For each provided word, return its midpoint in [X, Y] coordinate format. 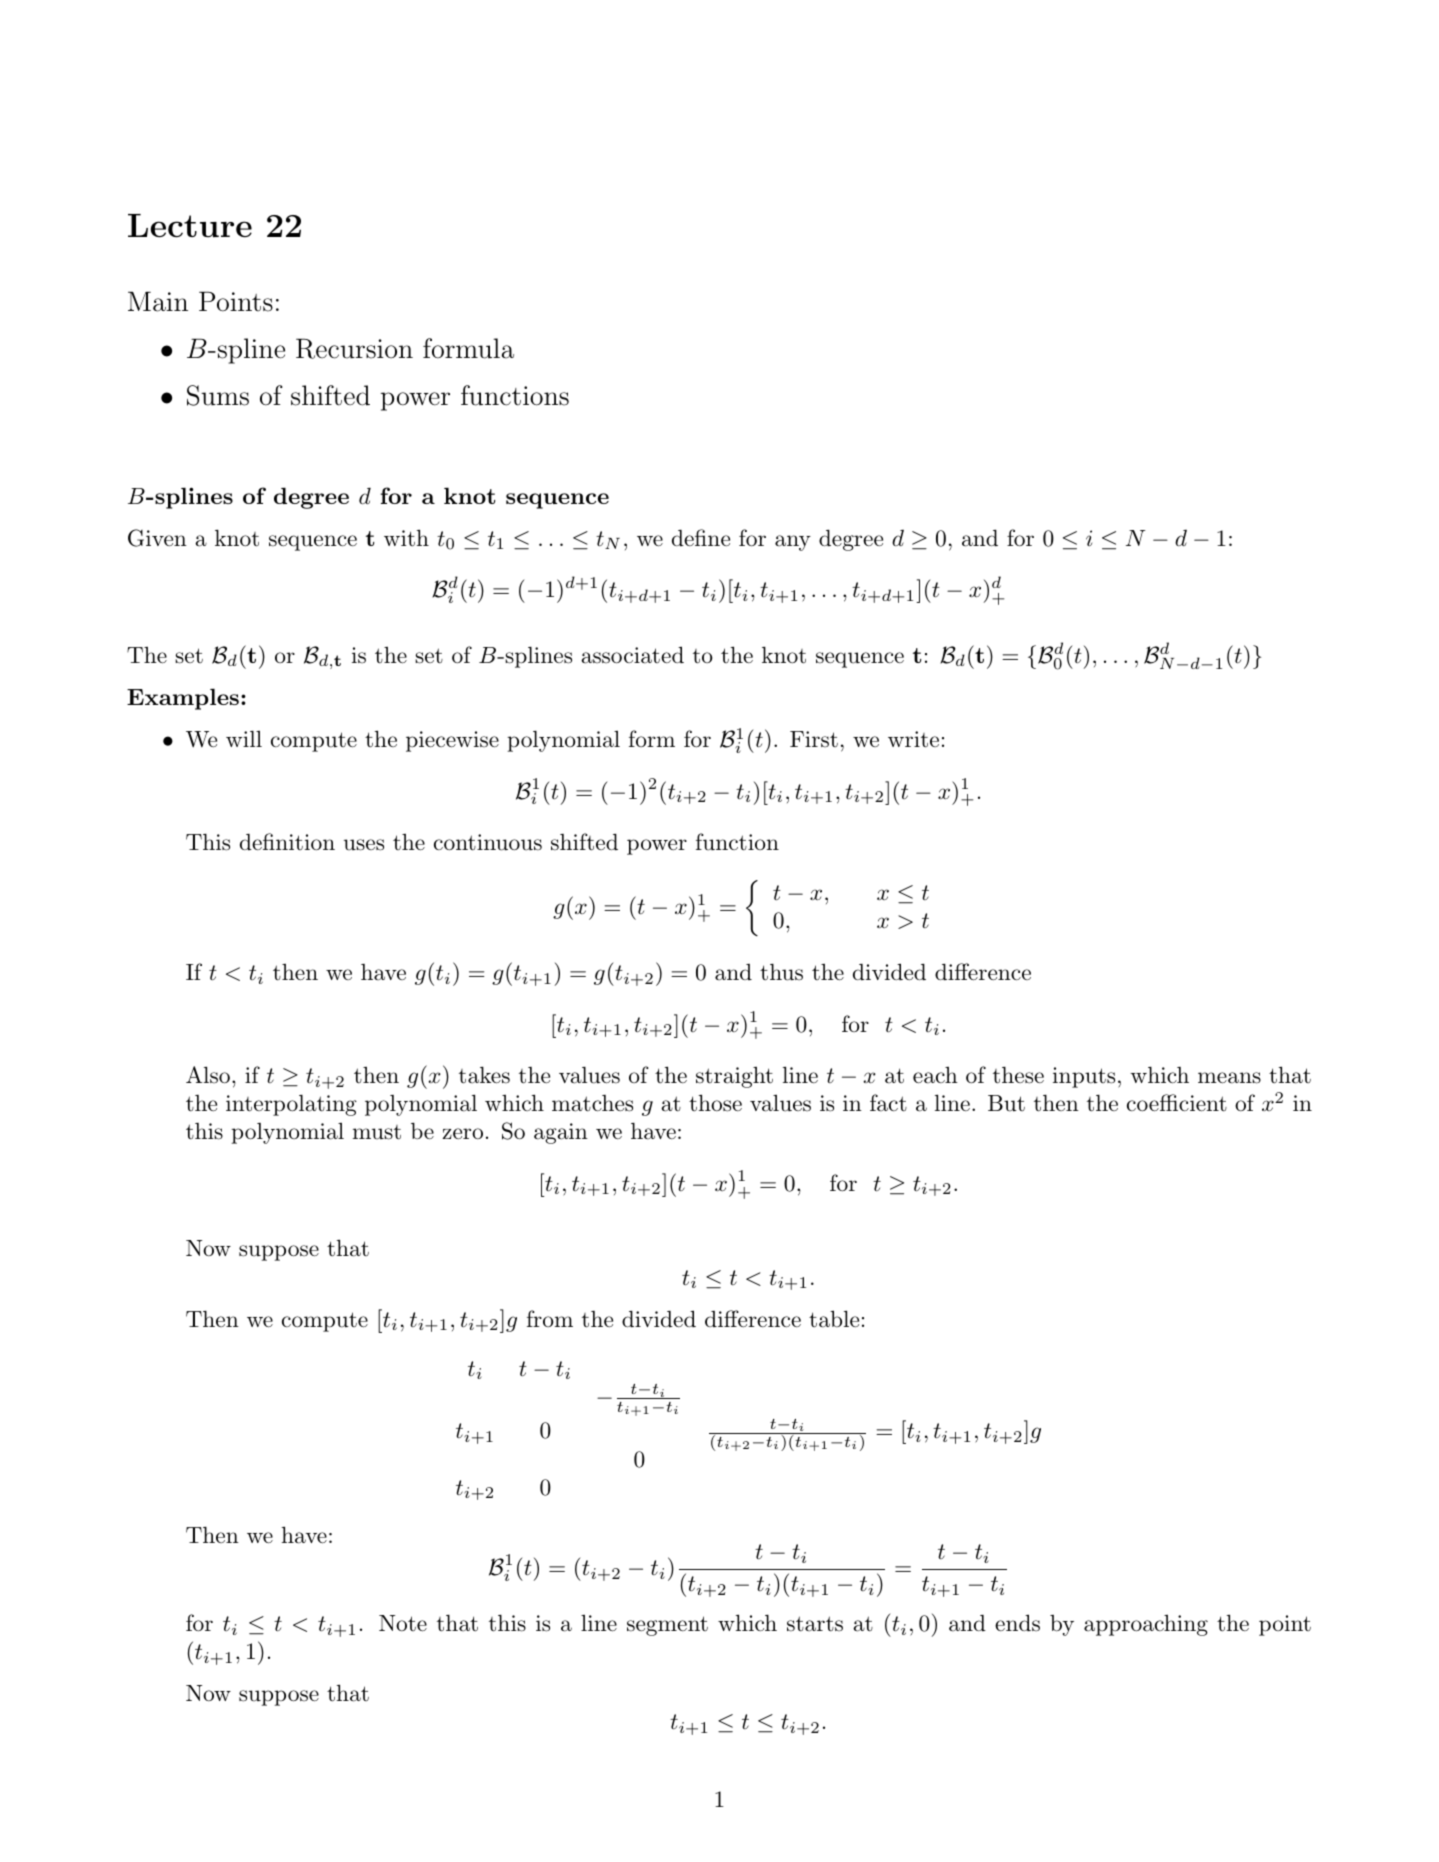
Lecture [190, 225]
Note [403, 1623]
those [715, 1103]
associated [632, 655]
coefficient [1177, 1103]
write [913, 739]
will [244, 738]
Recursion [354, 348]
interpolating [291, 1105]
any [793, 543]
